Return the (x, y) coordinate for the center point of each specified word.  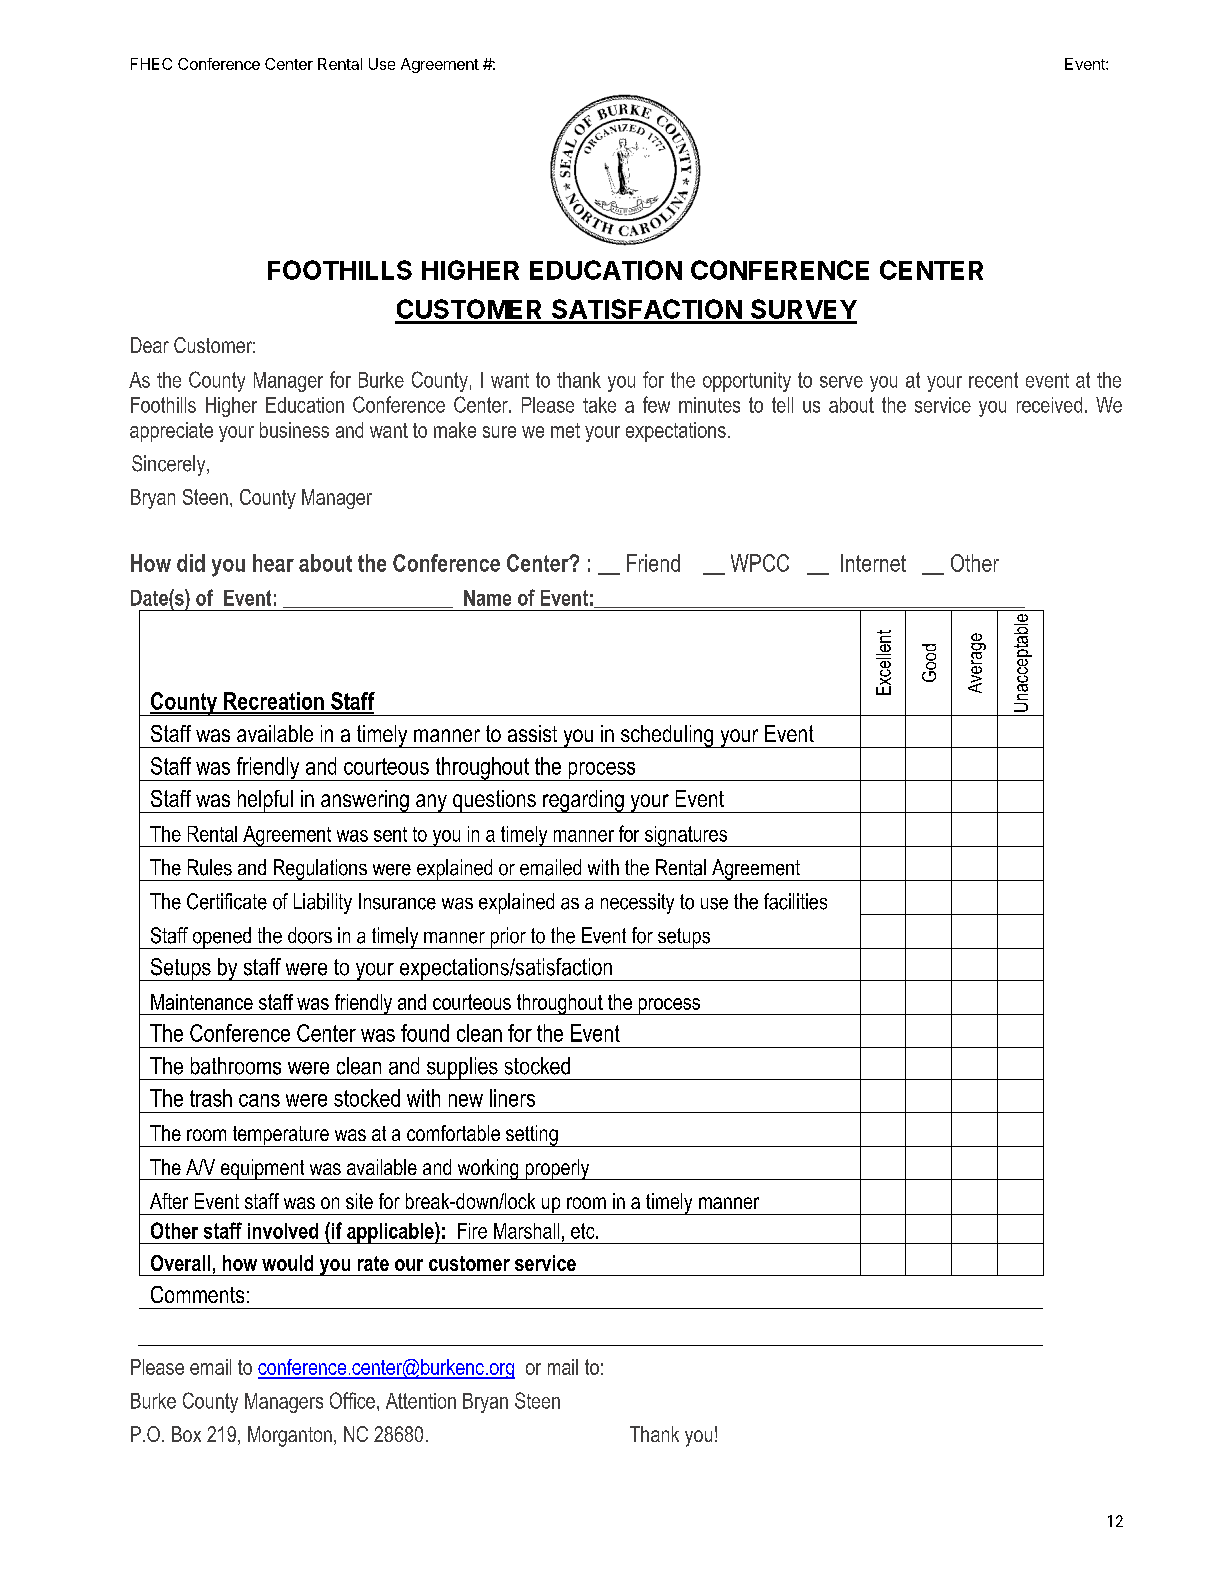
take (599, 405)
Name (487, 598)
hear (273, 563)
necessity (637, 903)
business (294, 430)
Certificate (227, 901)
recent (993, 380)
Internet (873, 563)
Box (186, 1434)
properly (557, 1169)
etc (584, 1231)
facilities (795, 901)
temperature (280, 1136)
